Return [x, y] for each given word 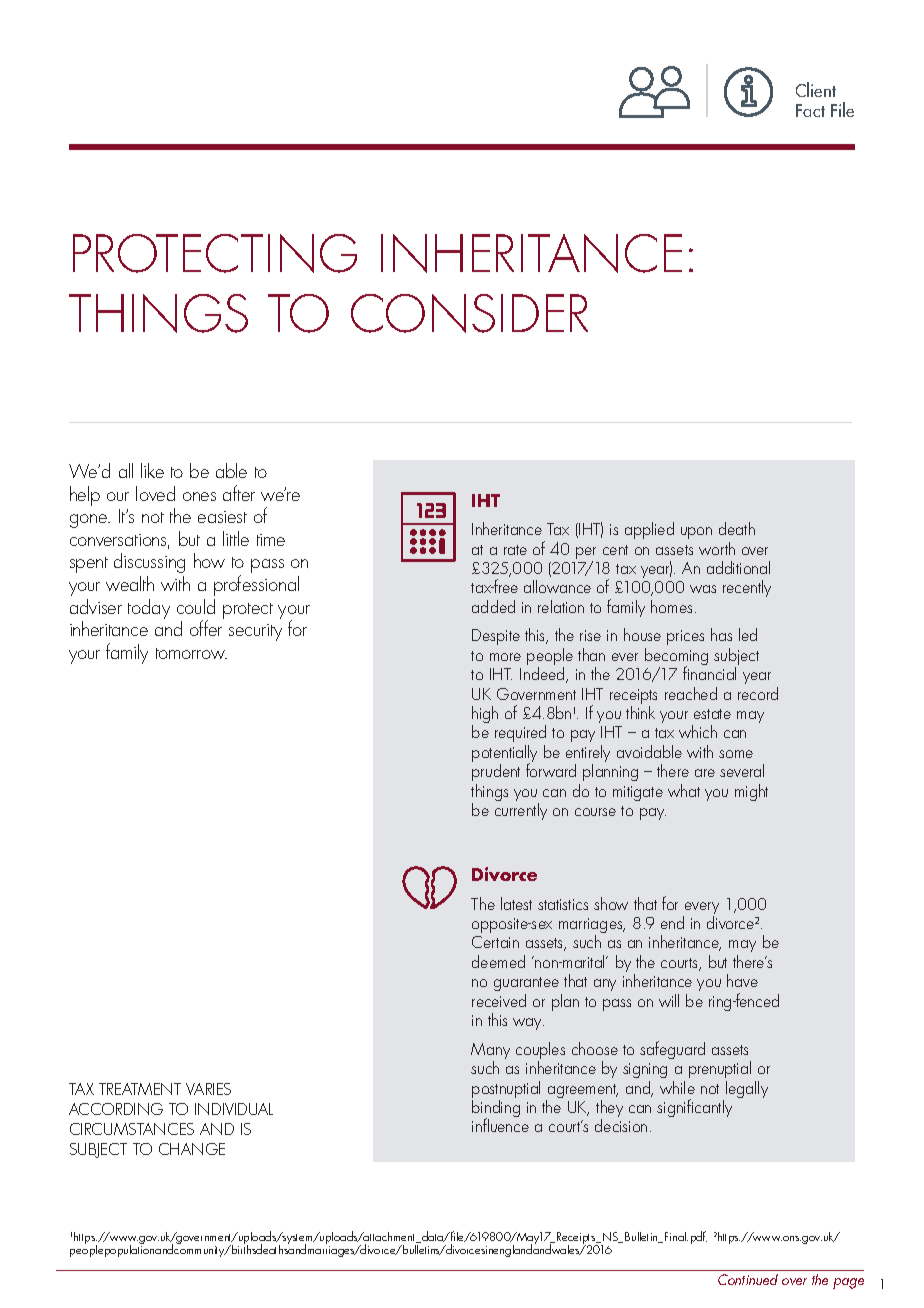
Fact [810, 110]
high [485, 716]
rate [515, 550]
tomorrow [191, 653]
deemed [498, 961]
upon [696, 533]
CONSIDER [469, 313]
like [152, 470]
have [742, 980]
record [758, 693]
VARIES [208, 1089]
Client [816, 89]
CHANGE [192, 1149]
